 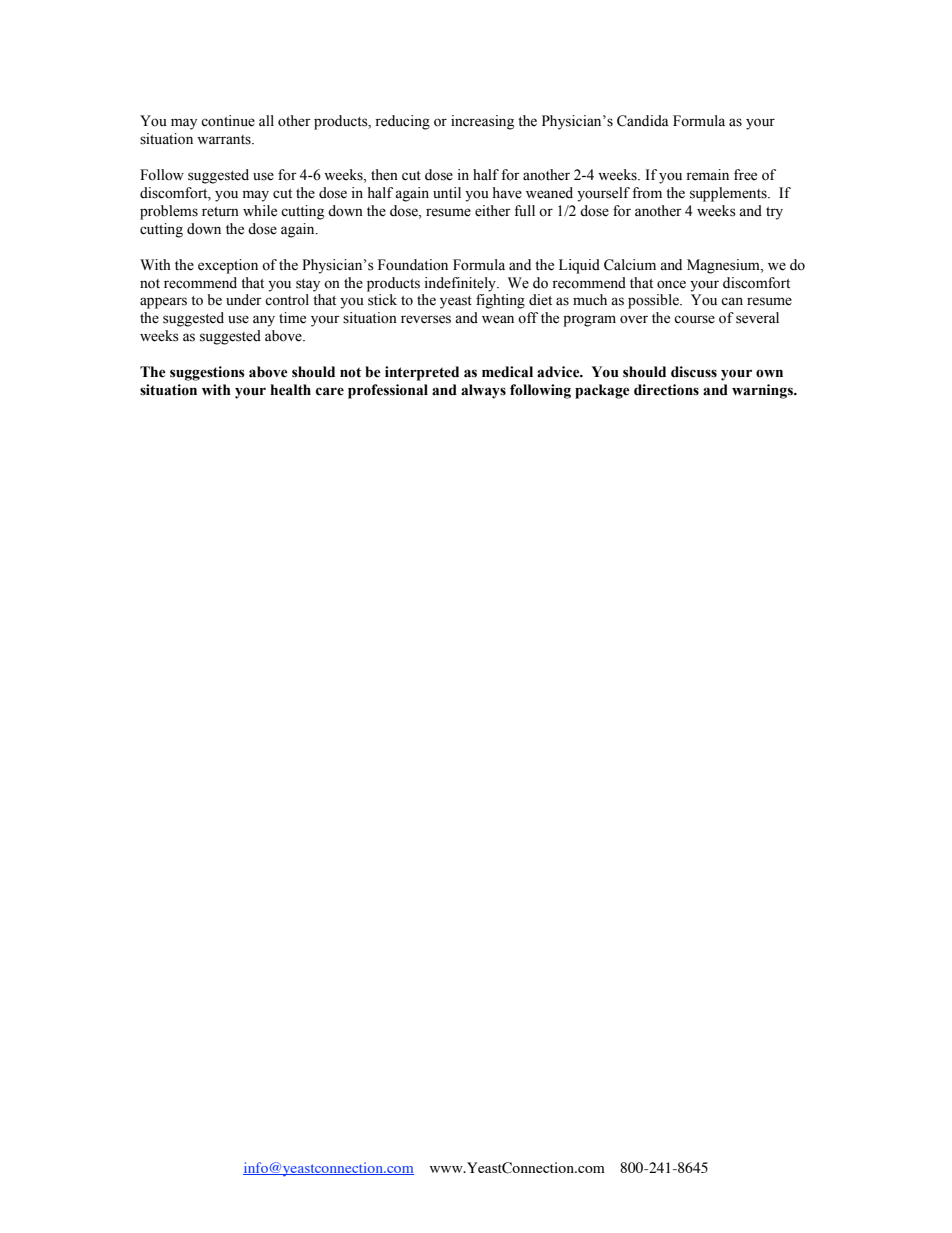 What do you see at coordinates (643, 121) in the screenshot?
I see `Candida` at bounding box center [643, 121].
